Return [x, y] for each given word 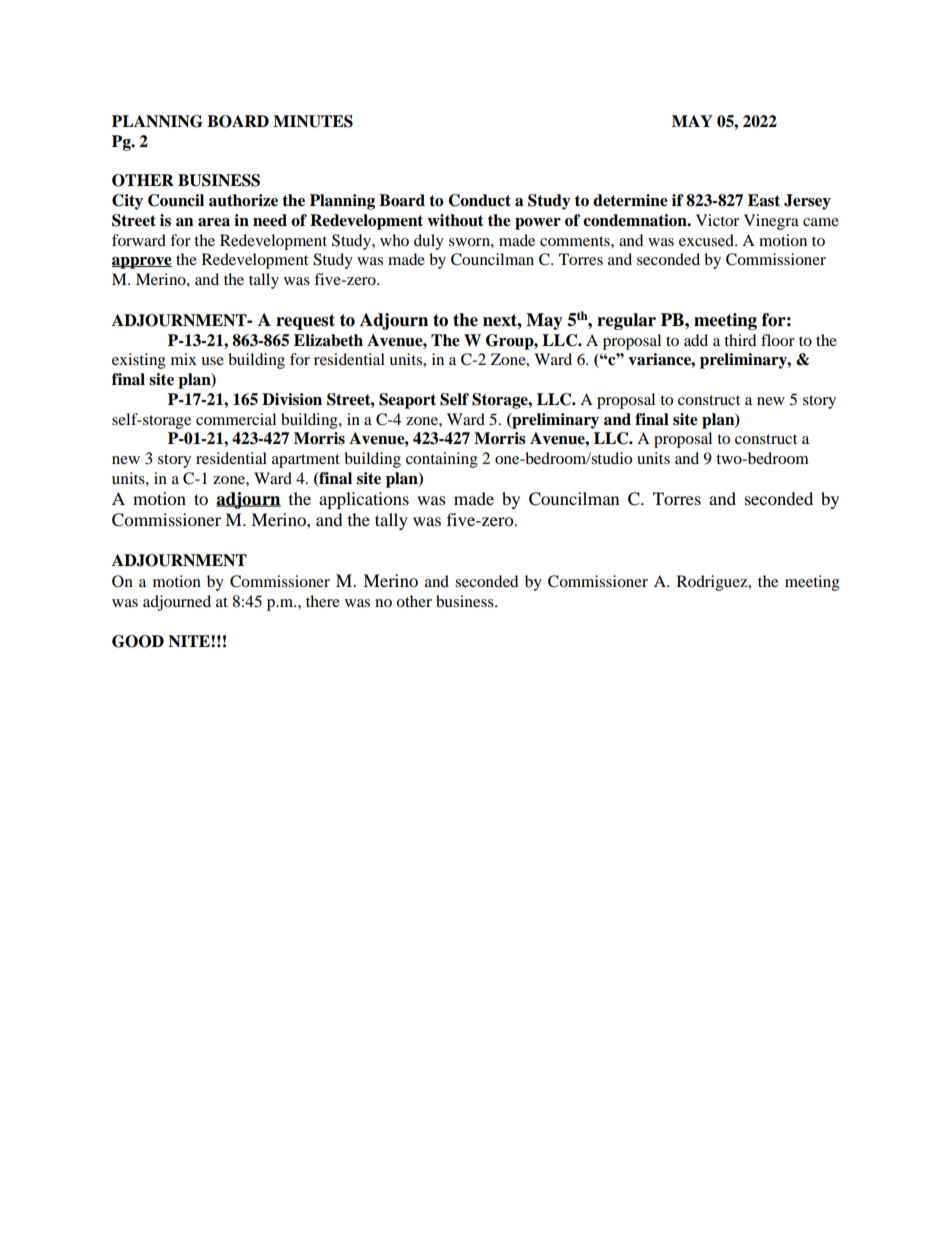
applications [364, 500]
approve [142, 263]
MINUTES [313, 121]
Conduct [479, 200]
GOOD [138, 641]
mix [184, 359]
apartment [306, 461]
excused [707, 240]
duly [429, 242]
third [740, 340]
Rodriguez [713, 583]
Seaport [407, 401]
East [764, 200]
